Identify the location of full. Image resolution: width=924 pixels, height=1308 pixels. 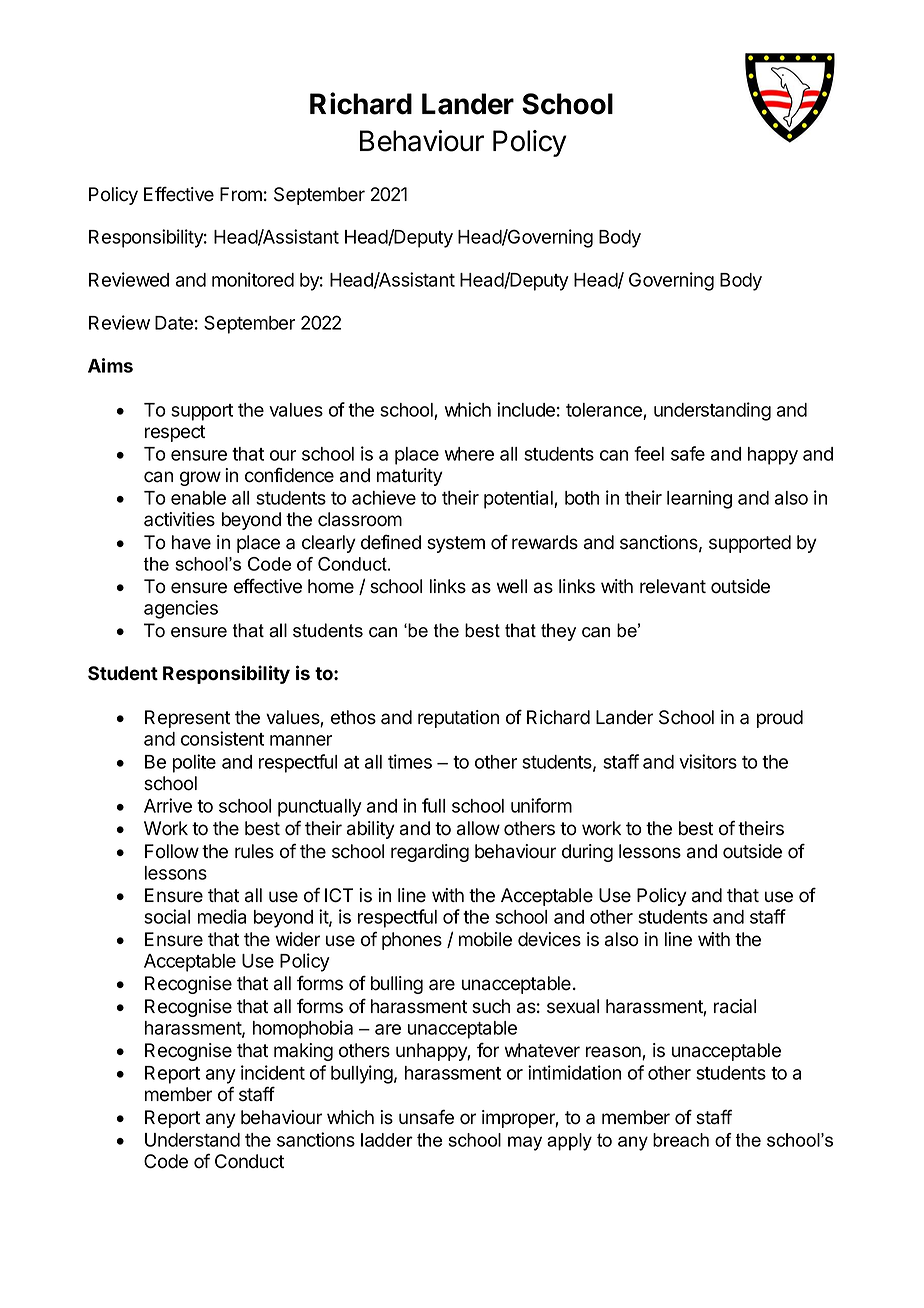
(433, 805).
